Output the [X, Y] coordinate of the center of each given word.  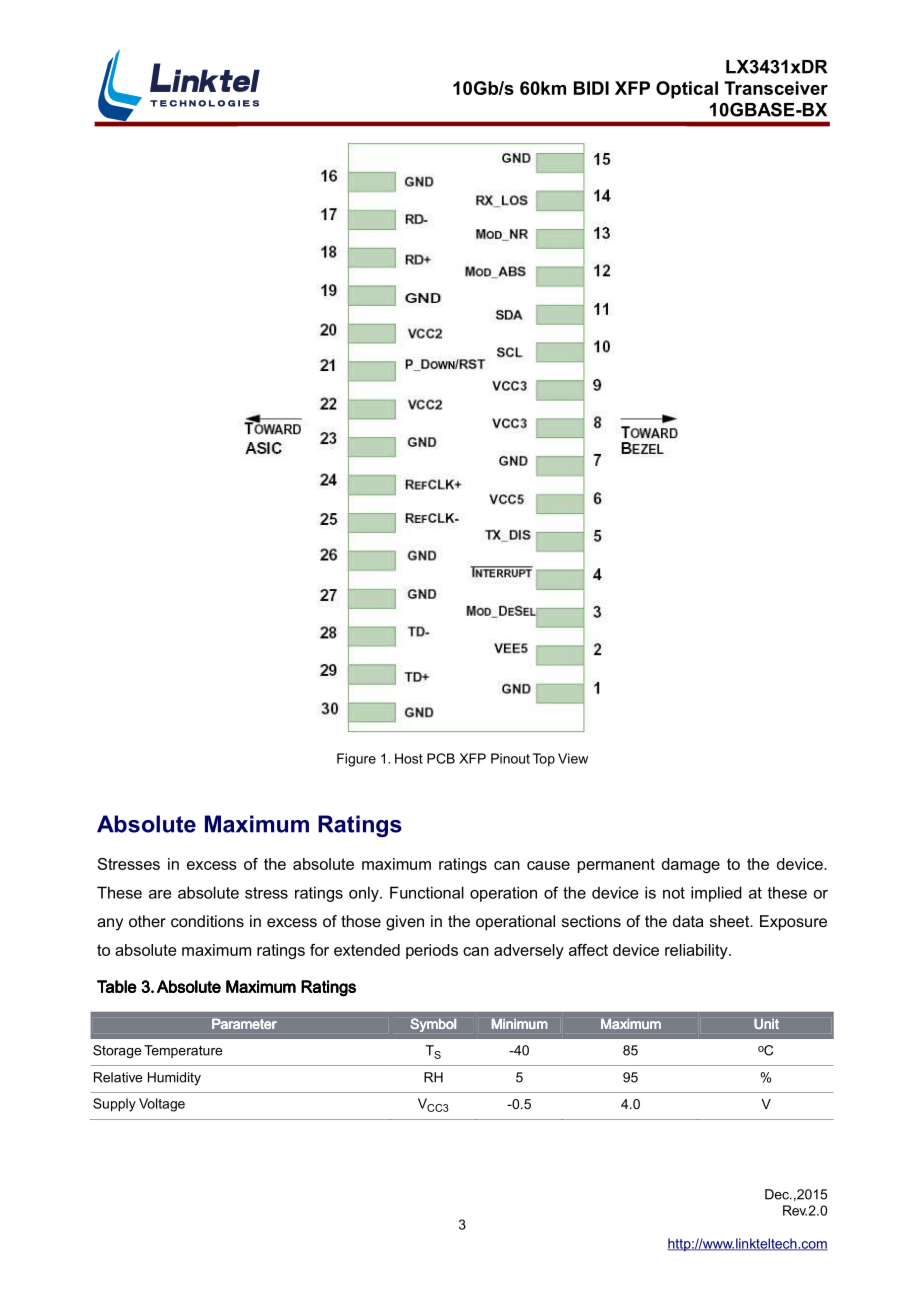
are [160, 894]
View [573, 758]
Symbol [433, 1025]
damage [691, 865]
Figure [356, 760]
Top [544, 760]
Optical [687, 90]
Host [409, 758]
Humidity [174, 1078]
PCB [441, 758]
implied [716, 894]
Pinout [510, 758]
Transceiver [776, 88]
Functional [427, 892]
